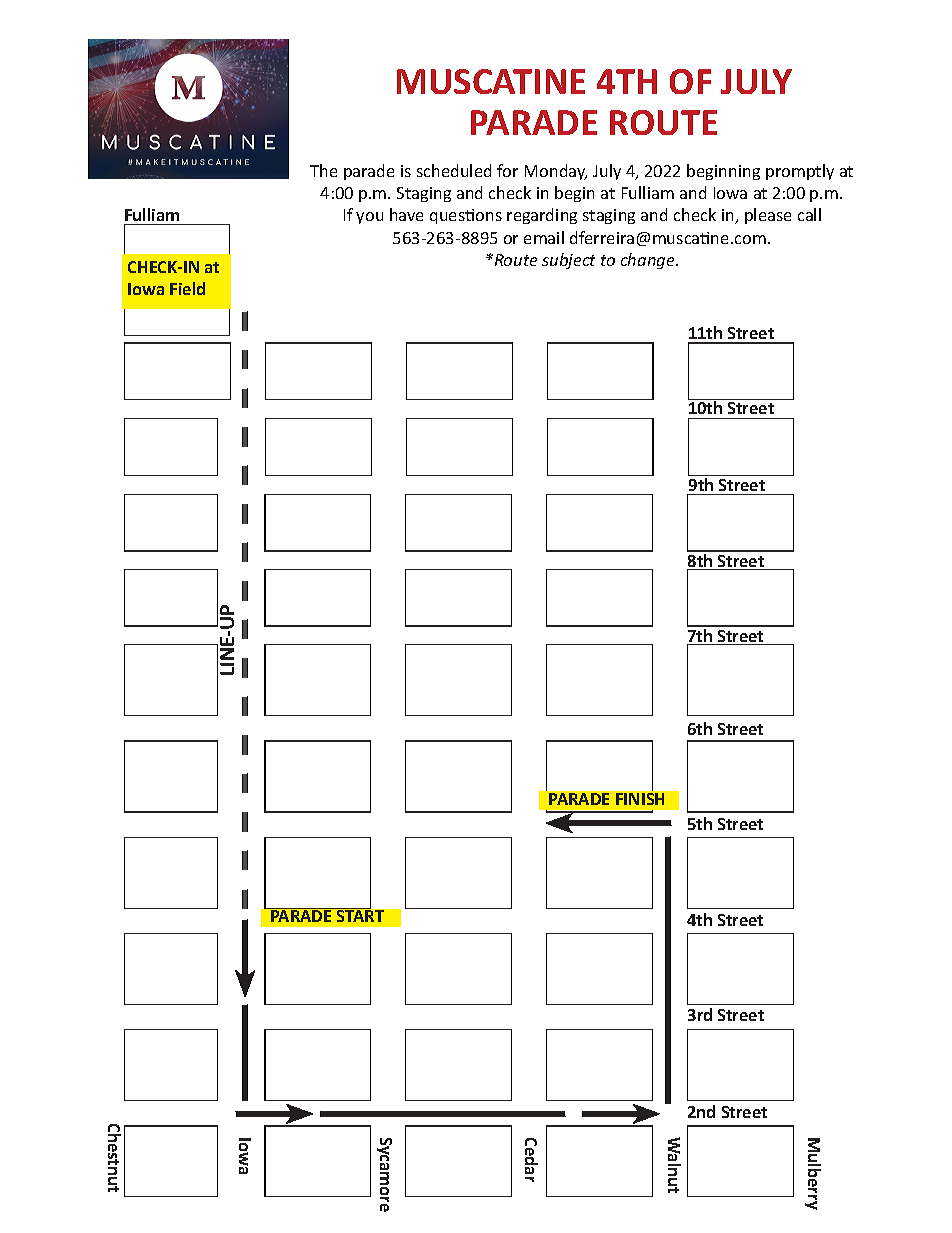 The image size is (952, 1233). Describe the element at coordinates (323, 170) in the document. I see `The` at that location.
